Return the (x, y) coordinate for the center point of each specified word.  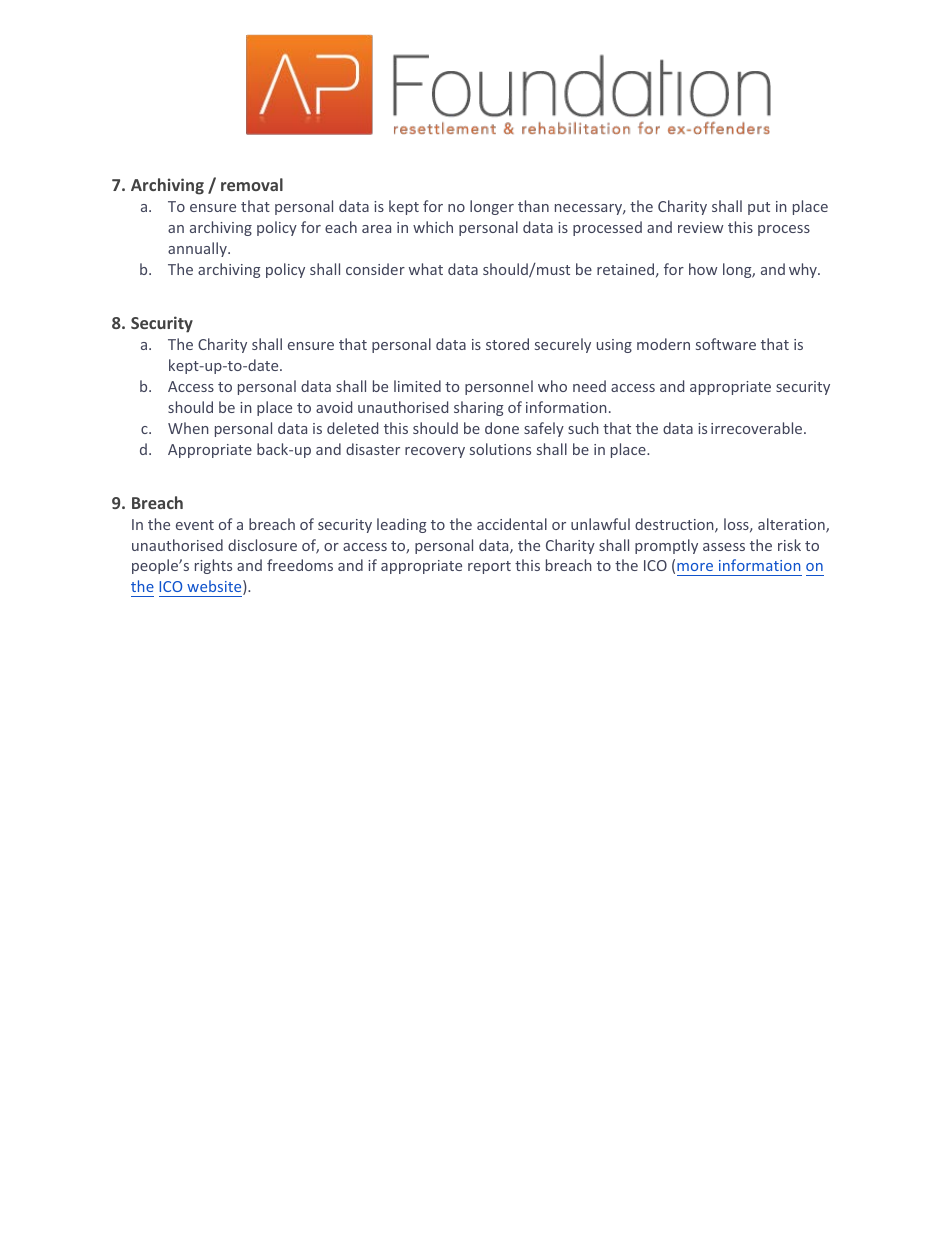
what (426, 269)
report (489, 567)
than (533, 206)
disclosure (262, 545)
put (759, 208)
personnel (499, 387)
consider (375, 269)
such (583, 428)
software (726, 344)
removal (252, 184)
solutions (500, 449)
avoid (334, 407)
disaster (373, 449)
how (703, 269)
